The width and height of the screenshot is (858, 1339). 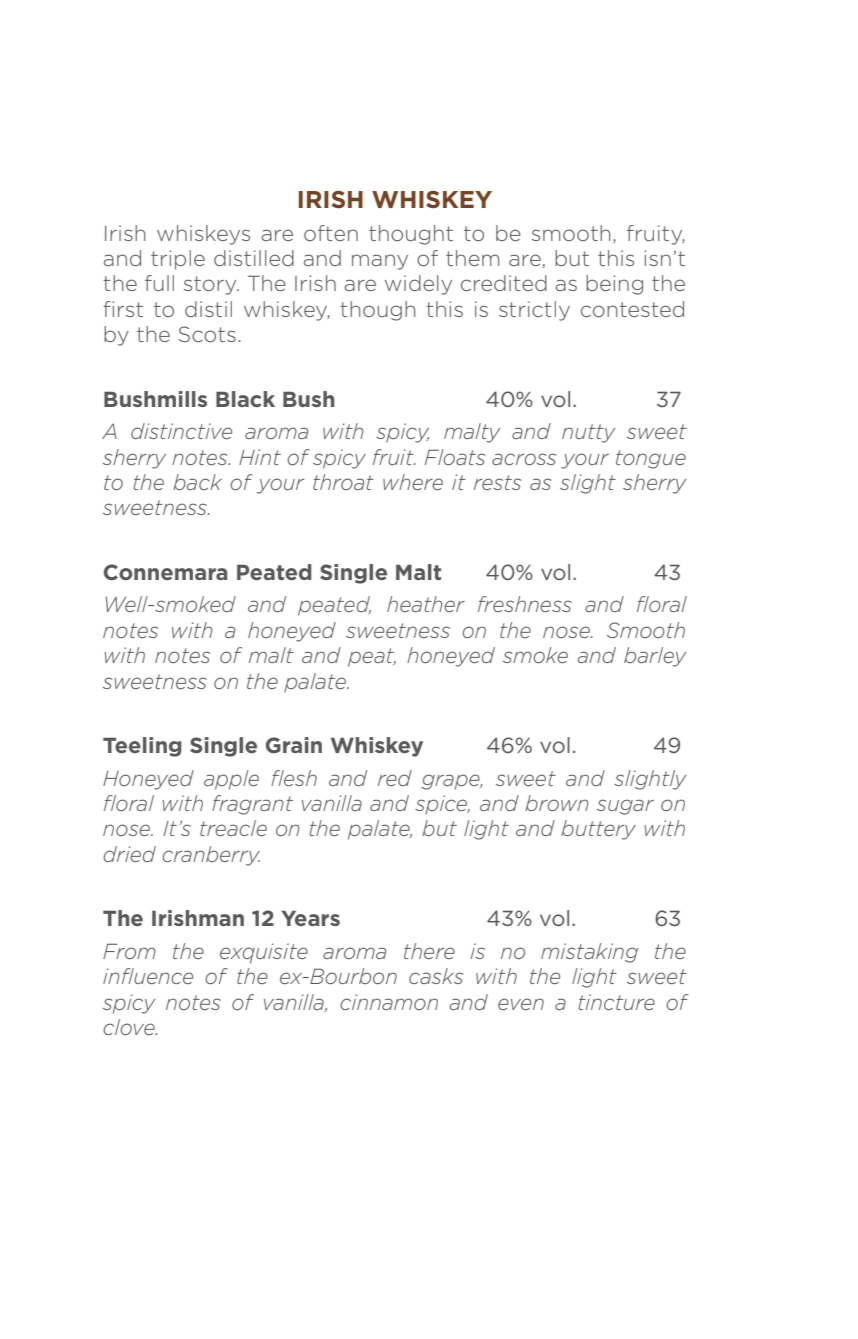 What do you see at coordinates (178, 260) in the screenshot?
I see `triple` at bounding box center [178, 260].
